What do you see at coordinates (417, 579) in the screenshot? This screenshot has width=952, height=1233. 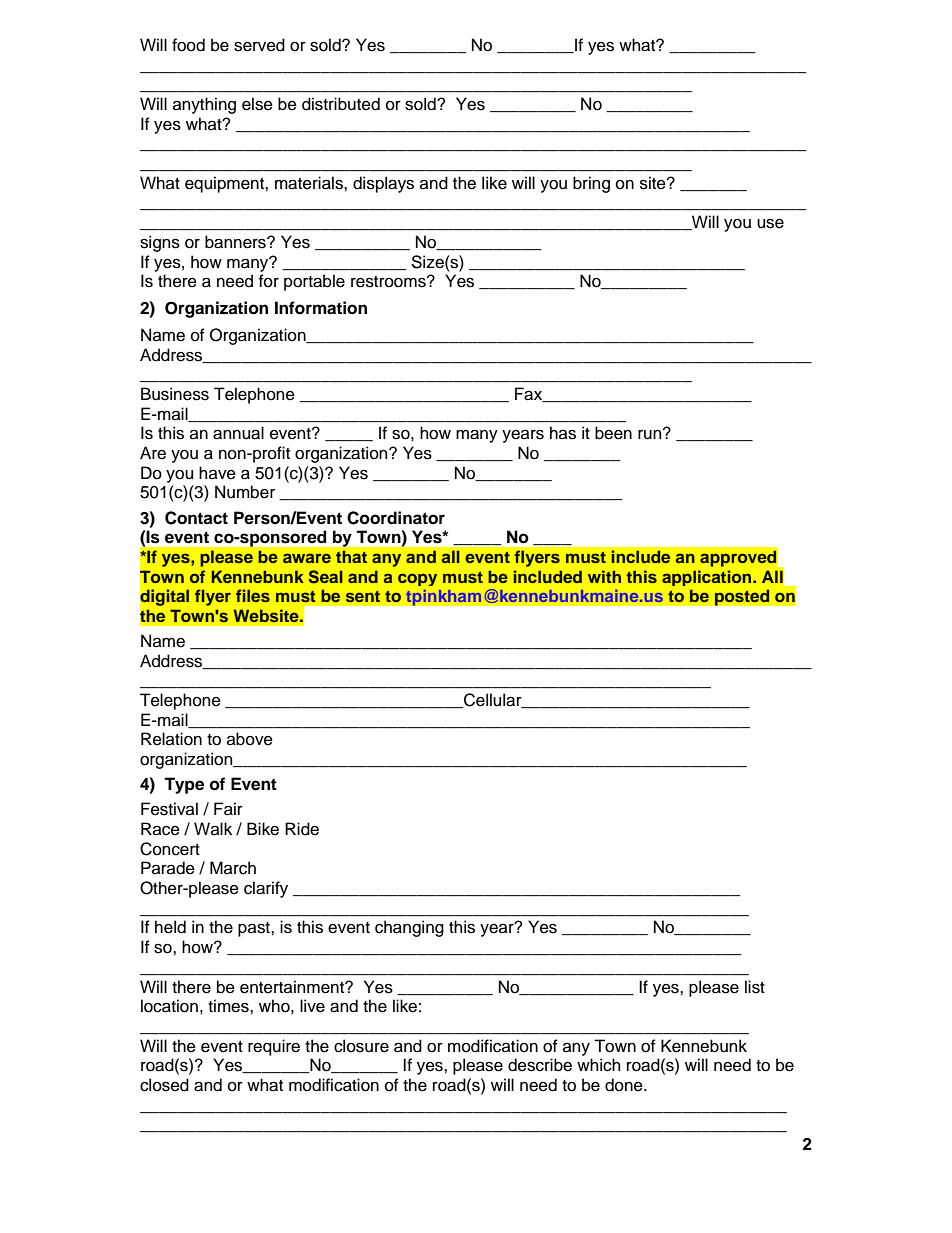 I see `copy` at bounding box center [417, 579].
